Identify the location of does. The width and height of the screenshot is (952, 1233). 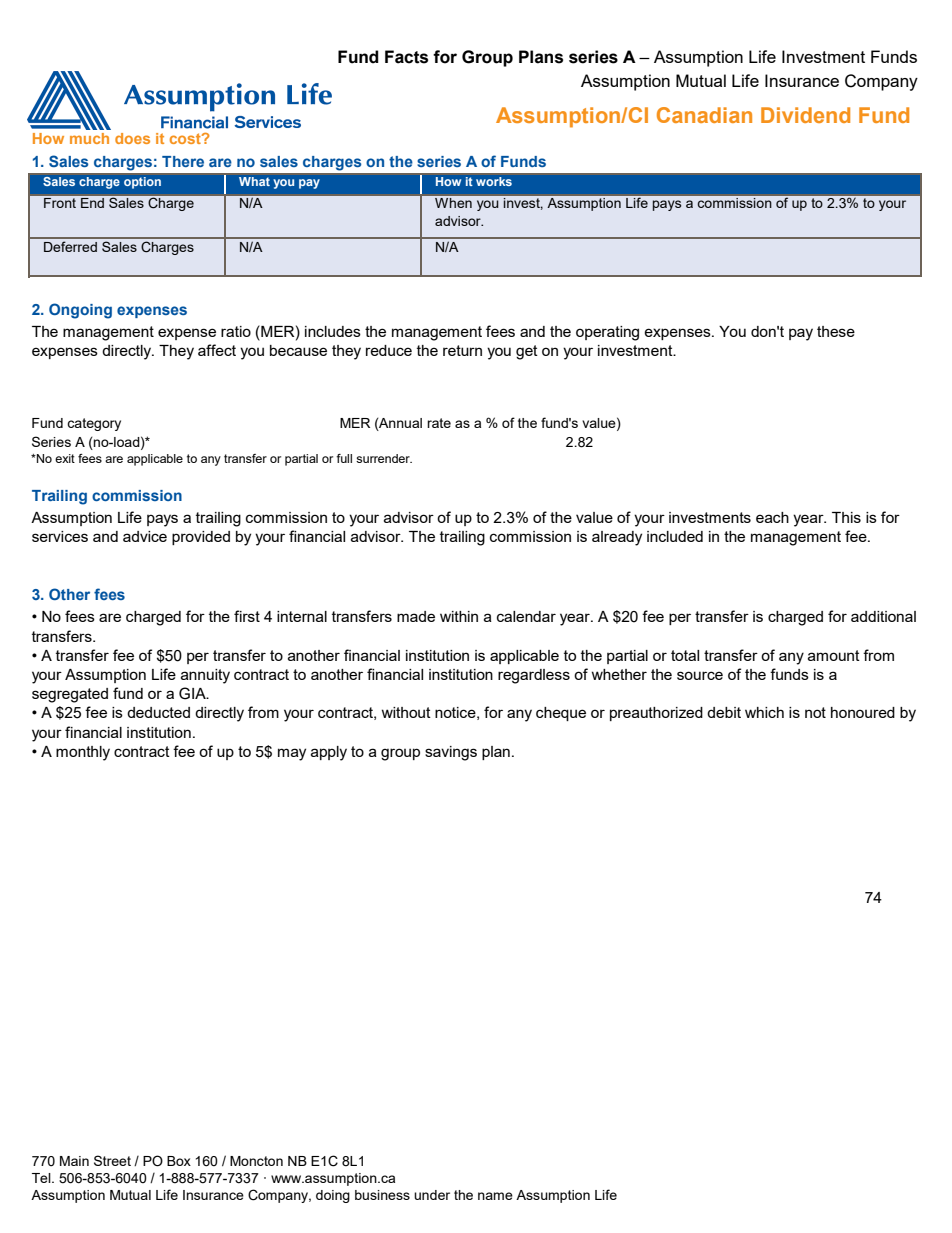
(132, 138).
